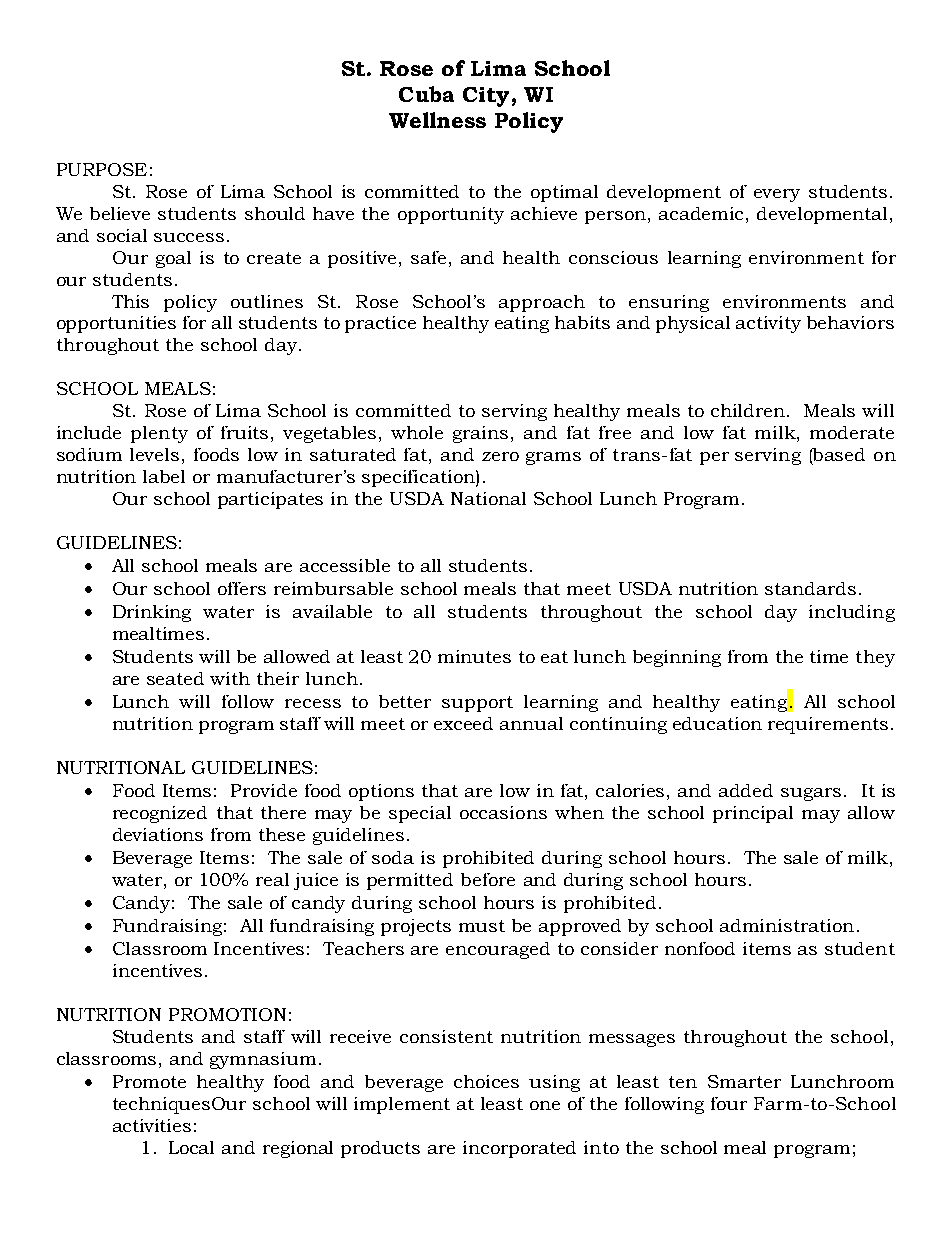 This screenshot has height=1233, width=952. Describe the element at coordinates (810, 588) in the screenshot. I see `standards` at that location.
